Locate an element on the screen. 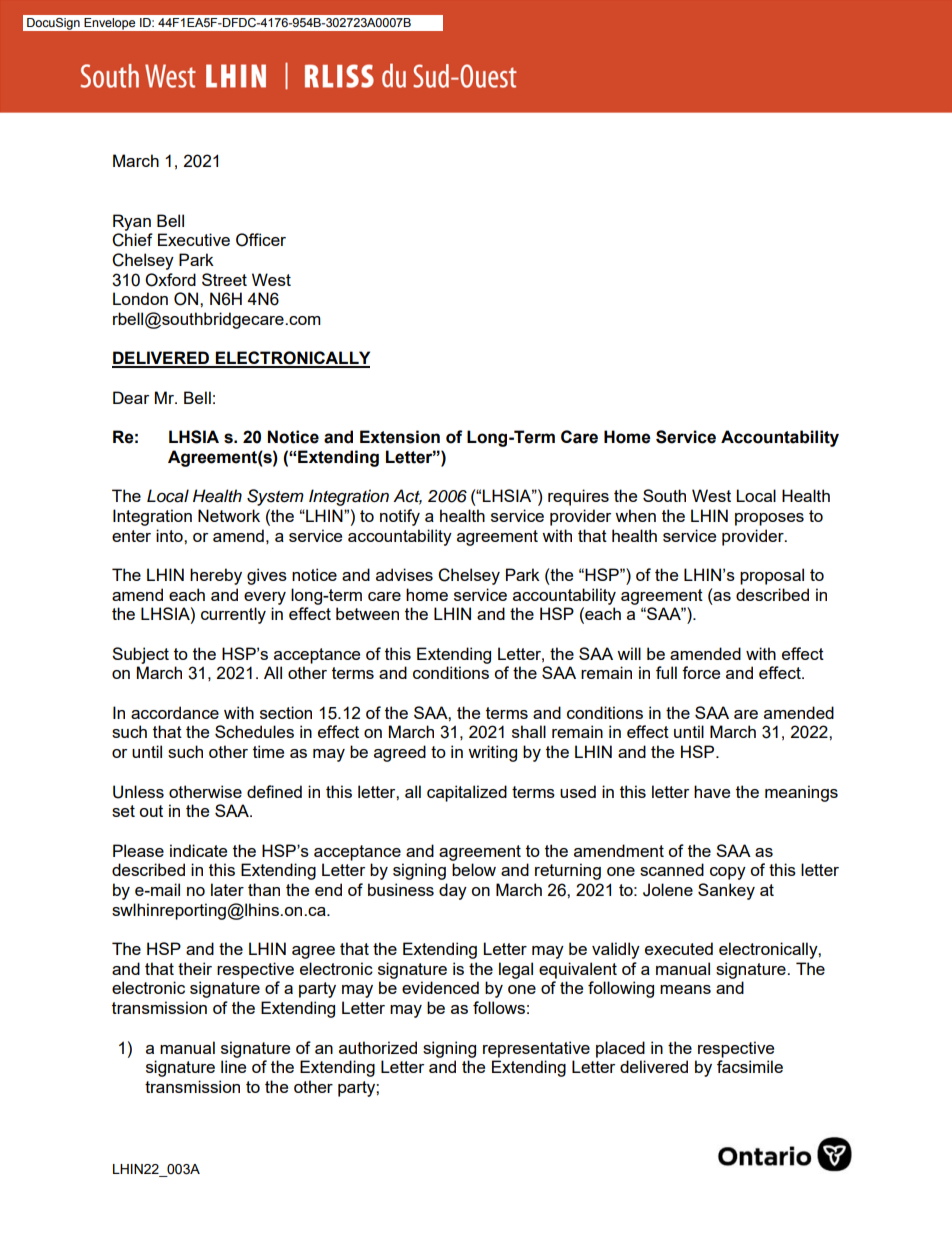  requires is located at coordinates (578, 497).
